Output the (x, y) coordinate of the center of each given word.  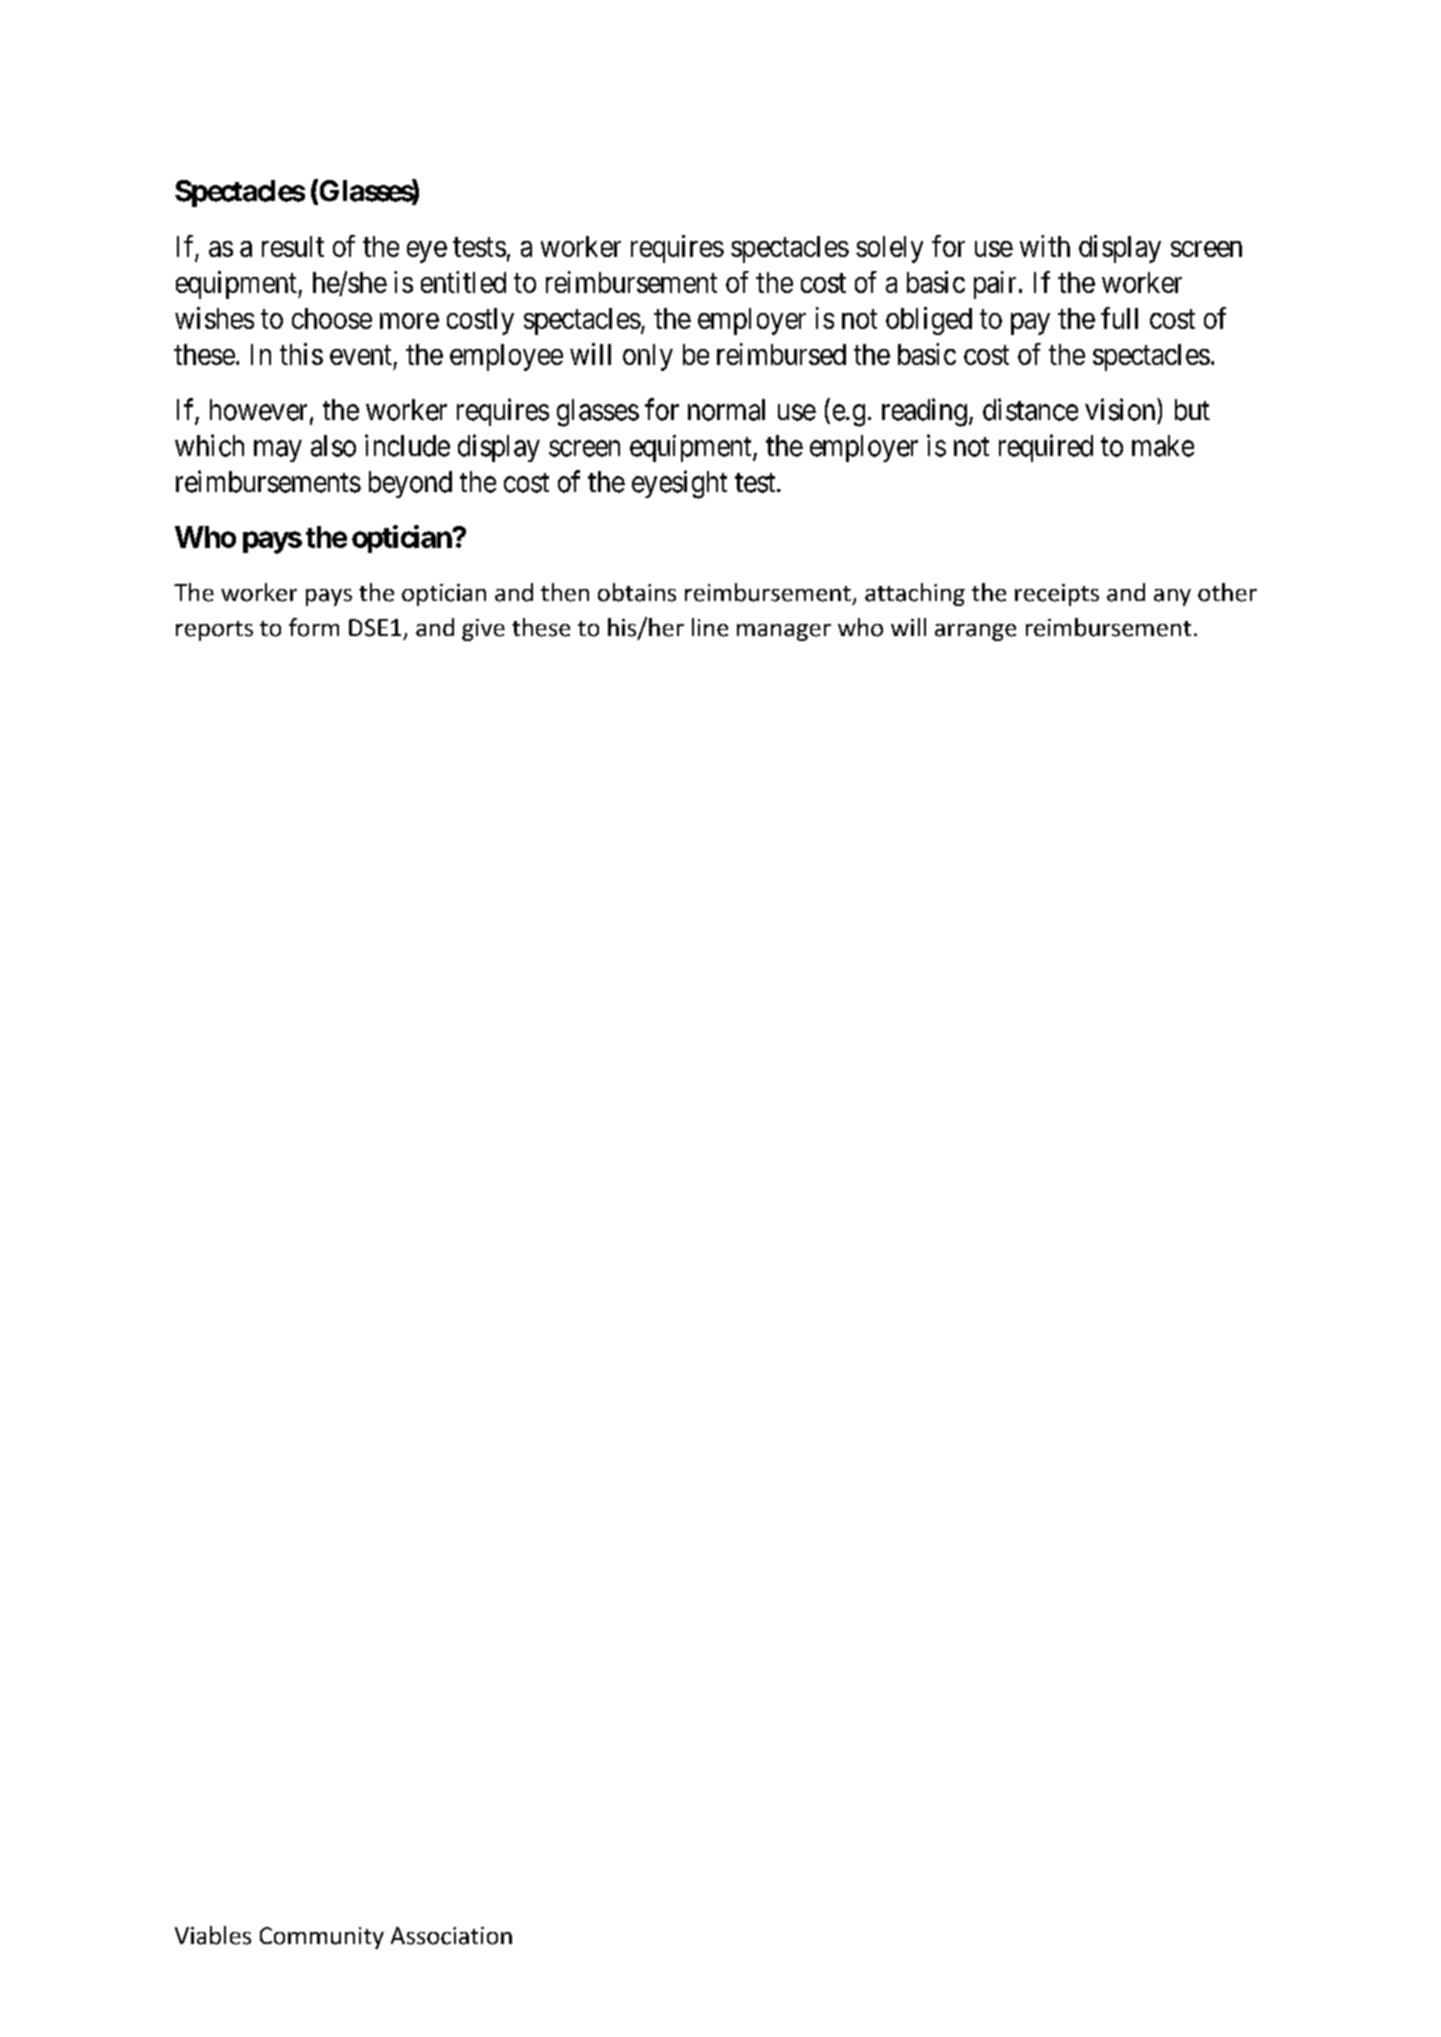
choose (332, 318)
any (1172, 597)
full (1119, 318)
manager (784, 632)
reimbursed (781, 354)
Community (322, 1938)
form (314, 627)
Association (451, 1936)
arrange (975, 632)
